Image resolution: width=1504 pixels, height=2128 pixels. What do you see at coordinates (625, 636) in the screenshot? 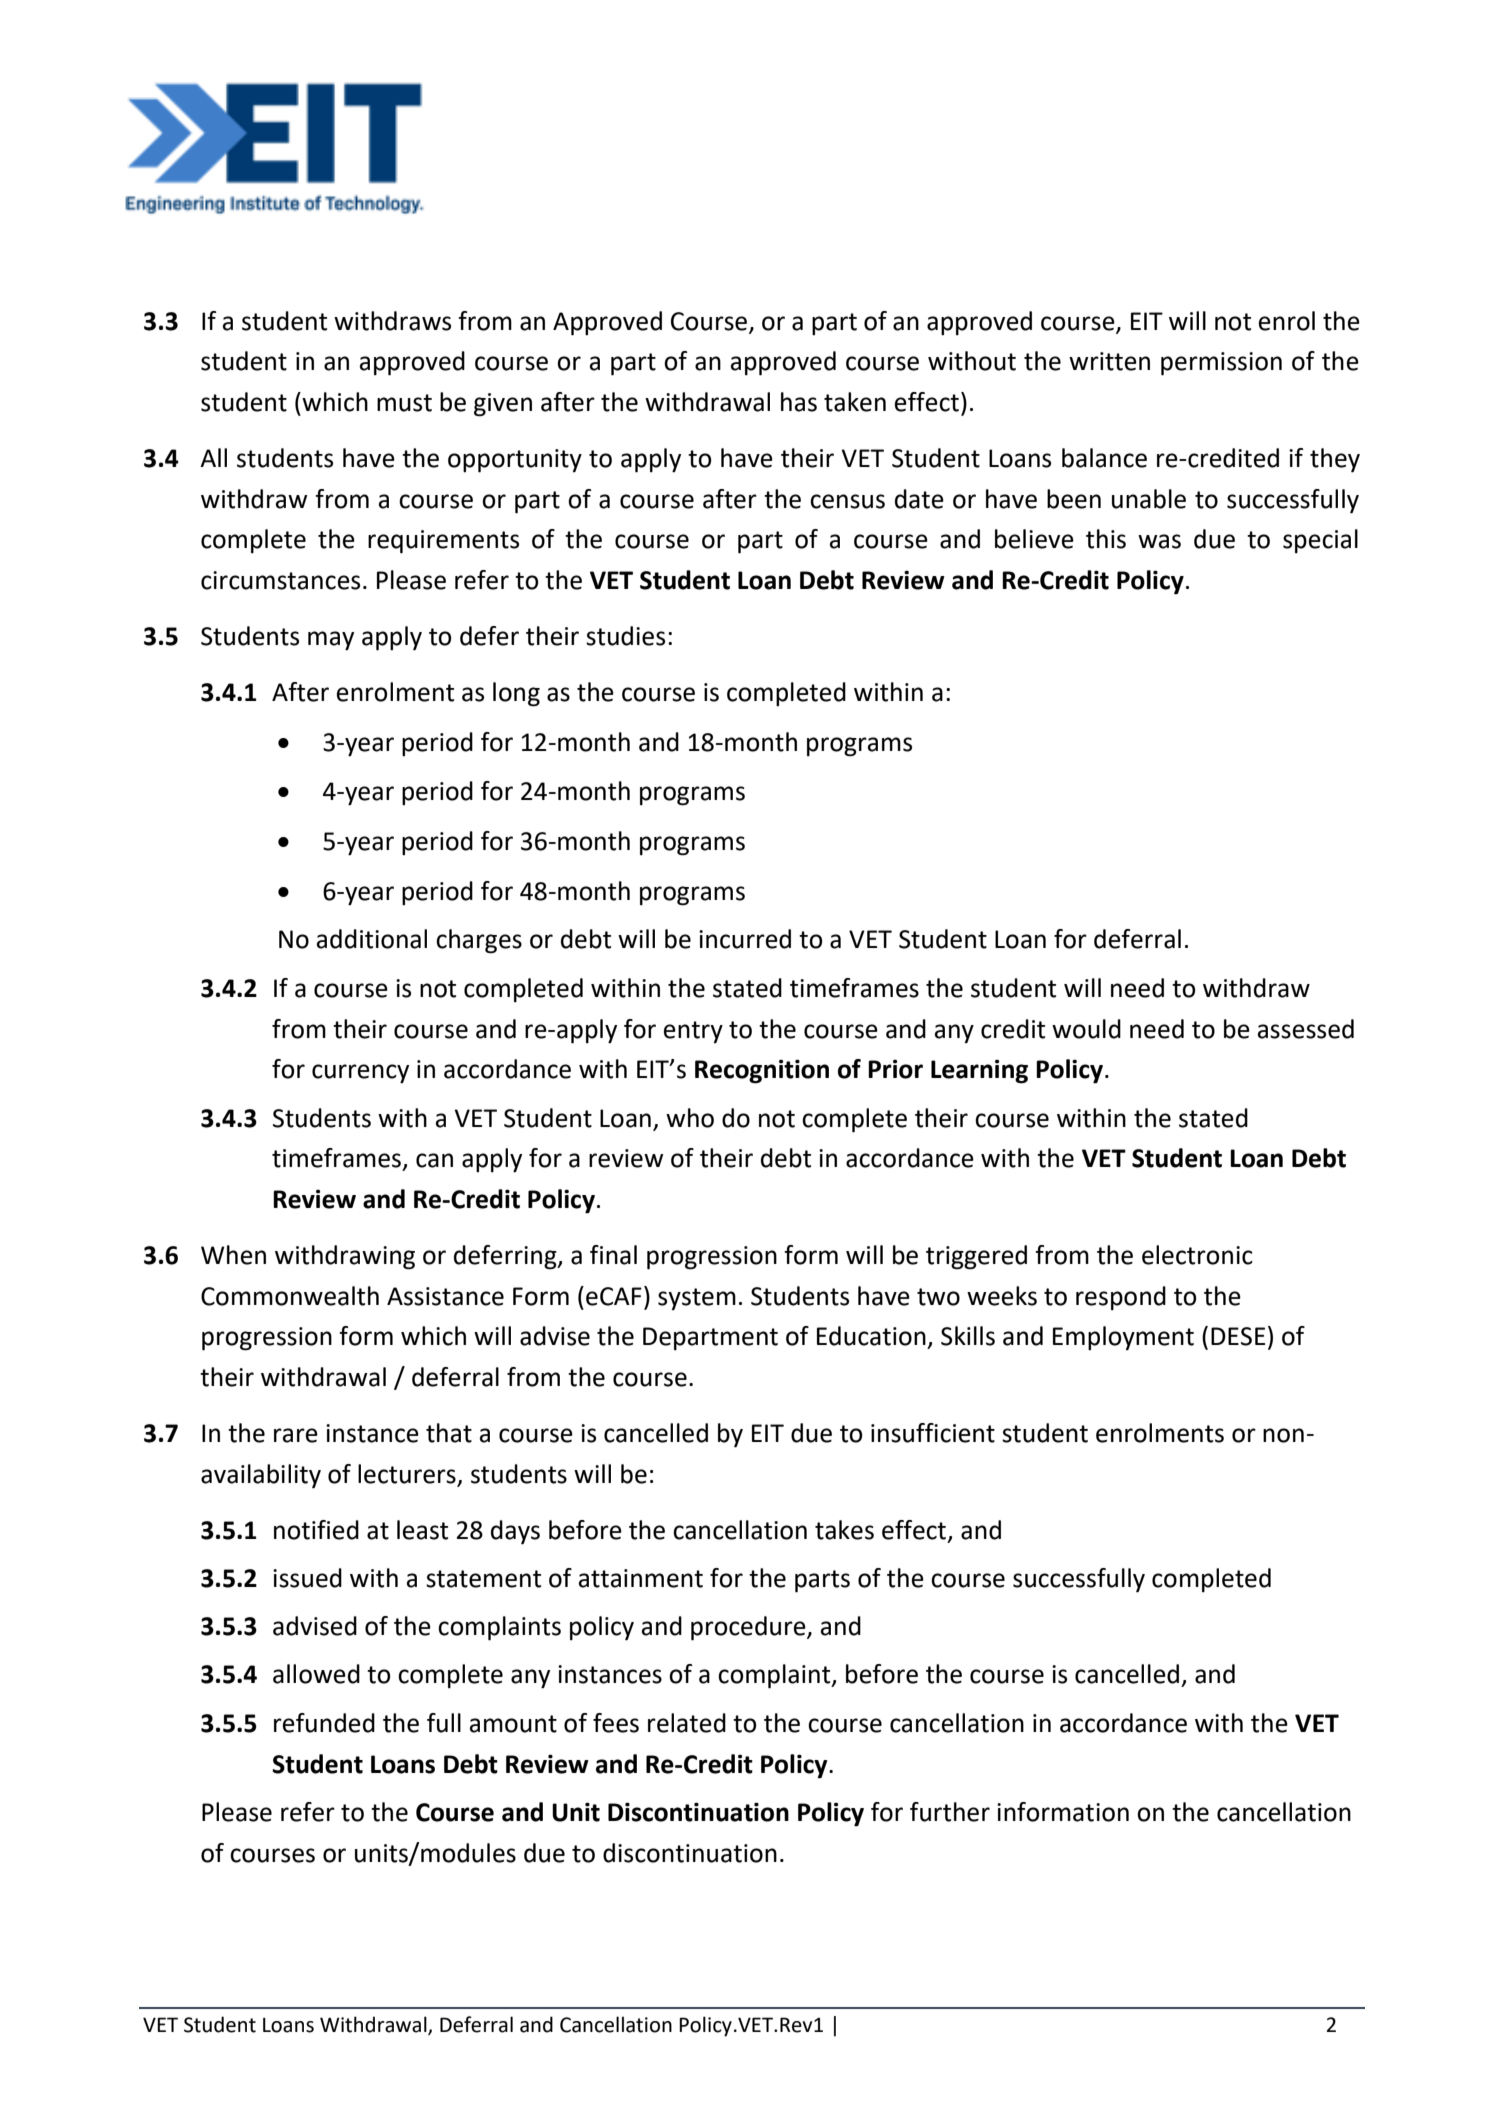
I see `studies` at bounding box center [625, 636].
